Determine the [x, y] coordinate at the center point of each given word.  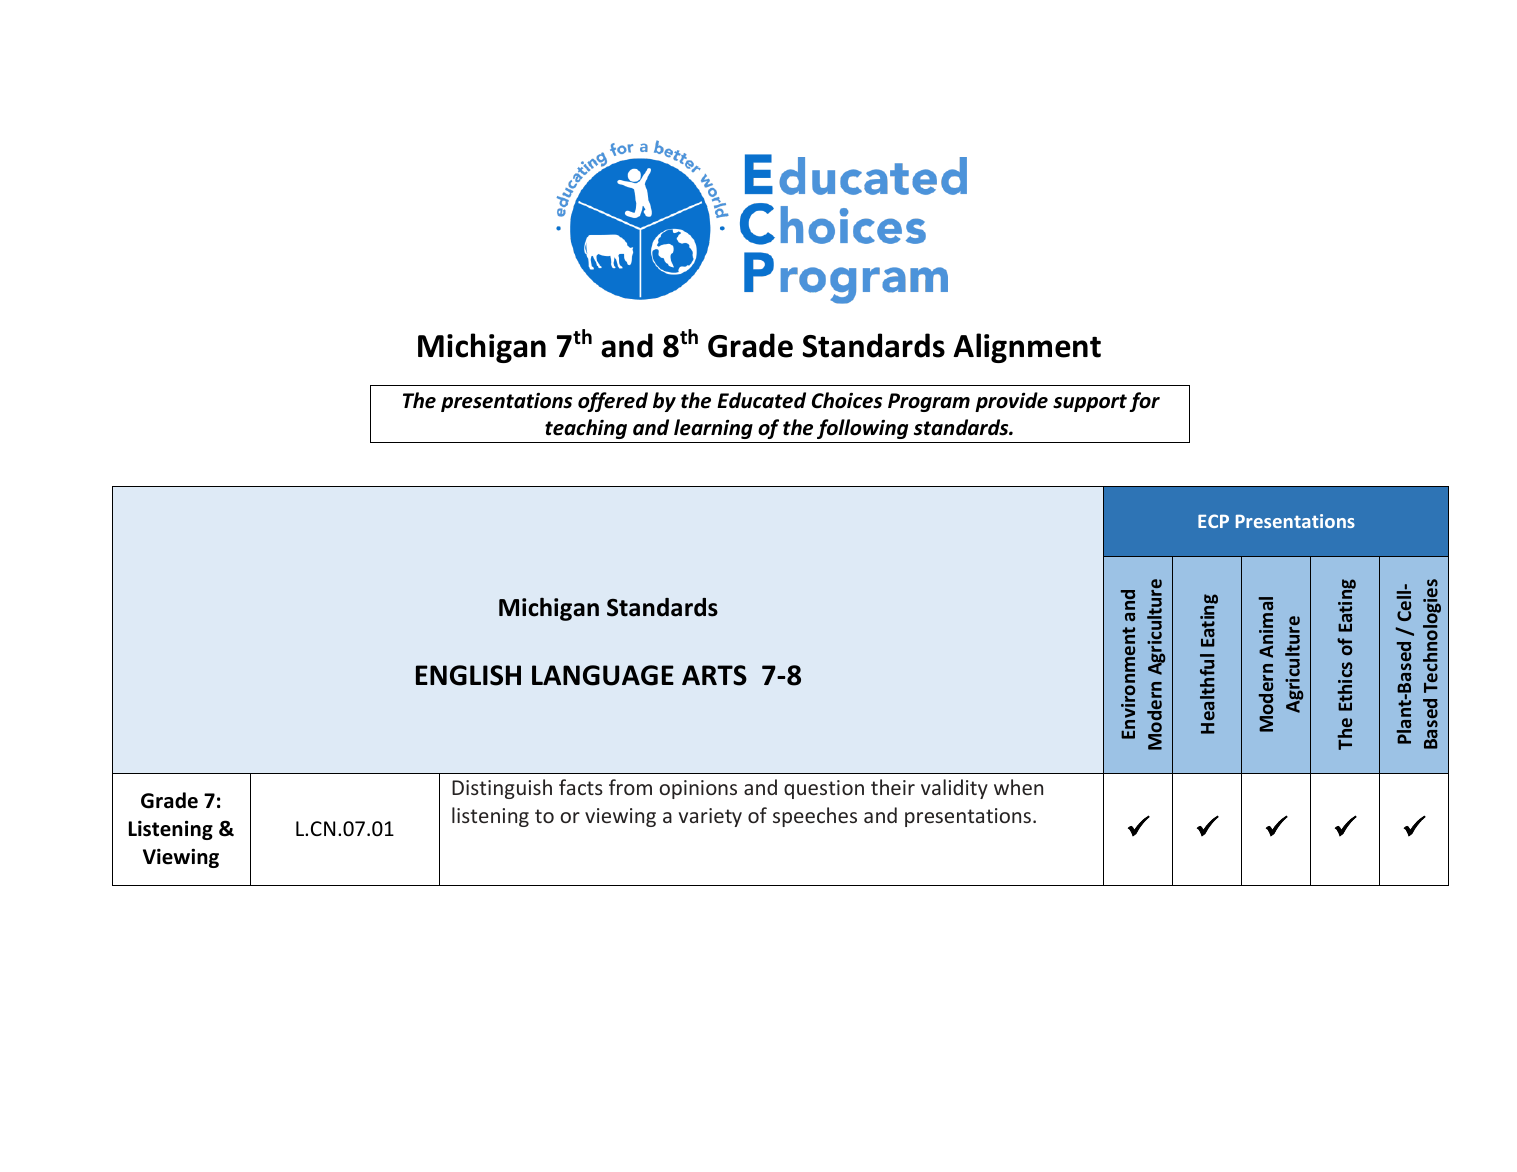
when [1018, 787]
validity [954, 789]
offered [613, 402]
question [824, 789]
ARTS [714, 675]
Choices [847, 400]
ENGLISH [468, 675]
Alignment [1027, 348]
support [1090, 403]
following [862, 429]
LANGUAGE [603, 675]
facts [581, 787]
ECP [1213, 521]
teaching [586, 429]
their [893, 787]
